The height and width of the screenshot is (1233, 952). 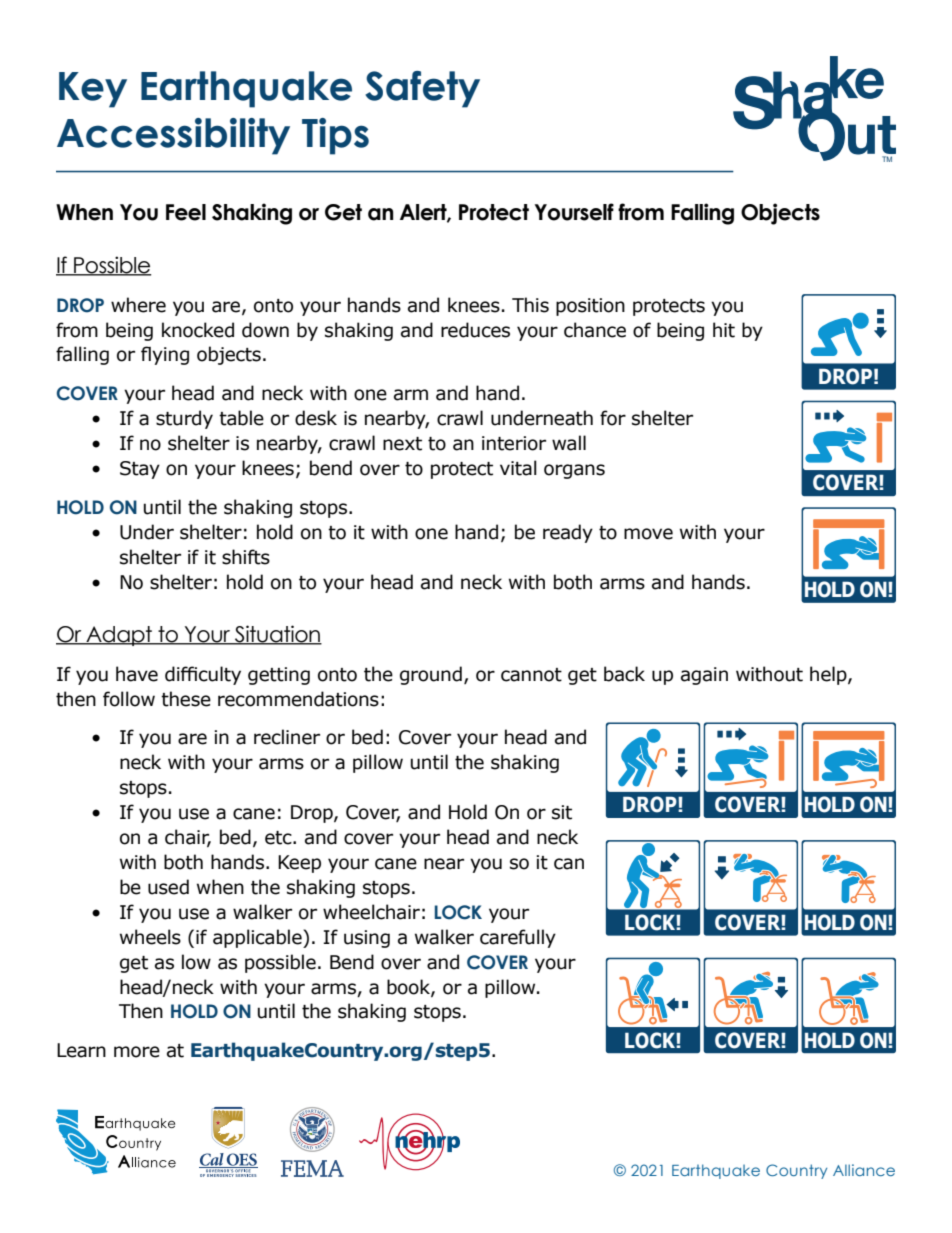 What do you see at coordinates (140, 470) in the screenshot?
I see `Stay` at bounding box center [140, 470].
